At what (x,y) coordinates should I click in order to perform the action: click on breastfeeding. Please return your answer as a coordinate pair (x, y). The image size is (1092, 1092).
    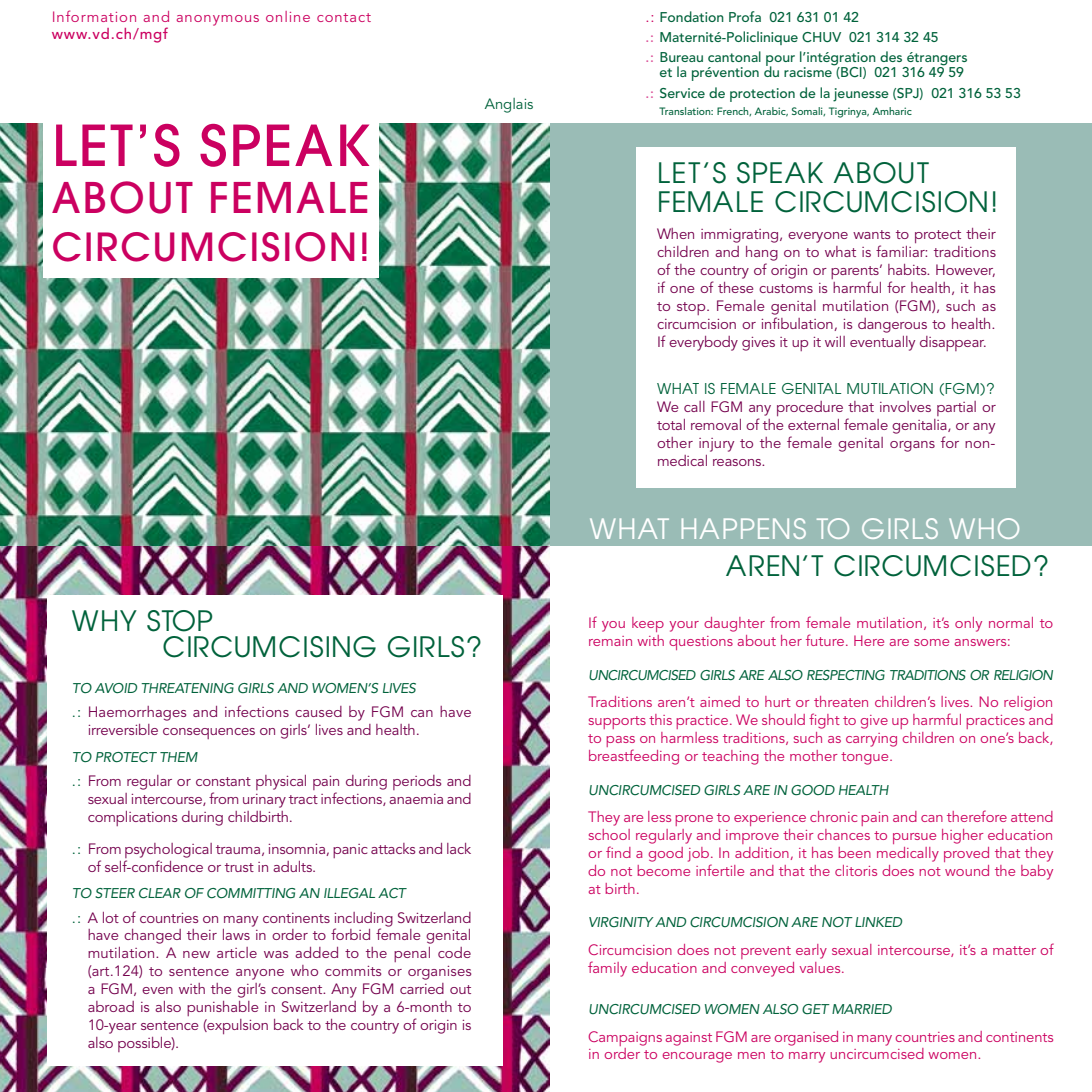
    Looking at the image, I should click on (634, 757).
